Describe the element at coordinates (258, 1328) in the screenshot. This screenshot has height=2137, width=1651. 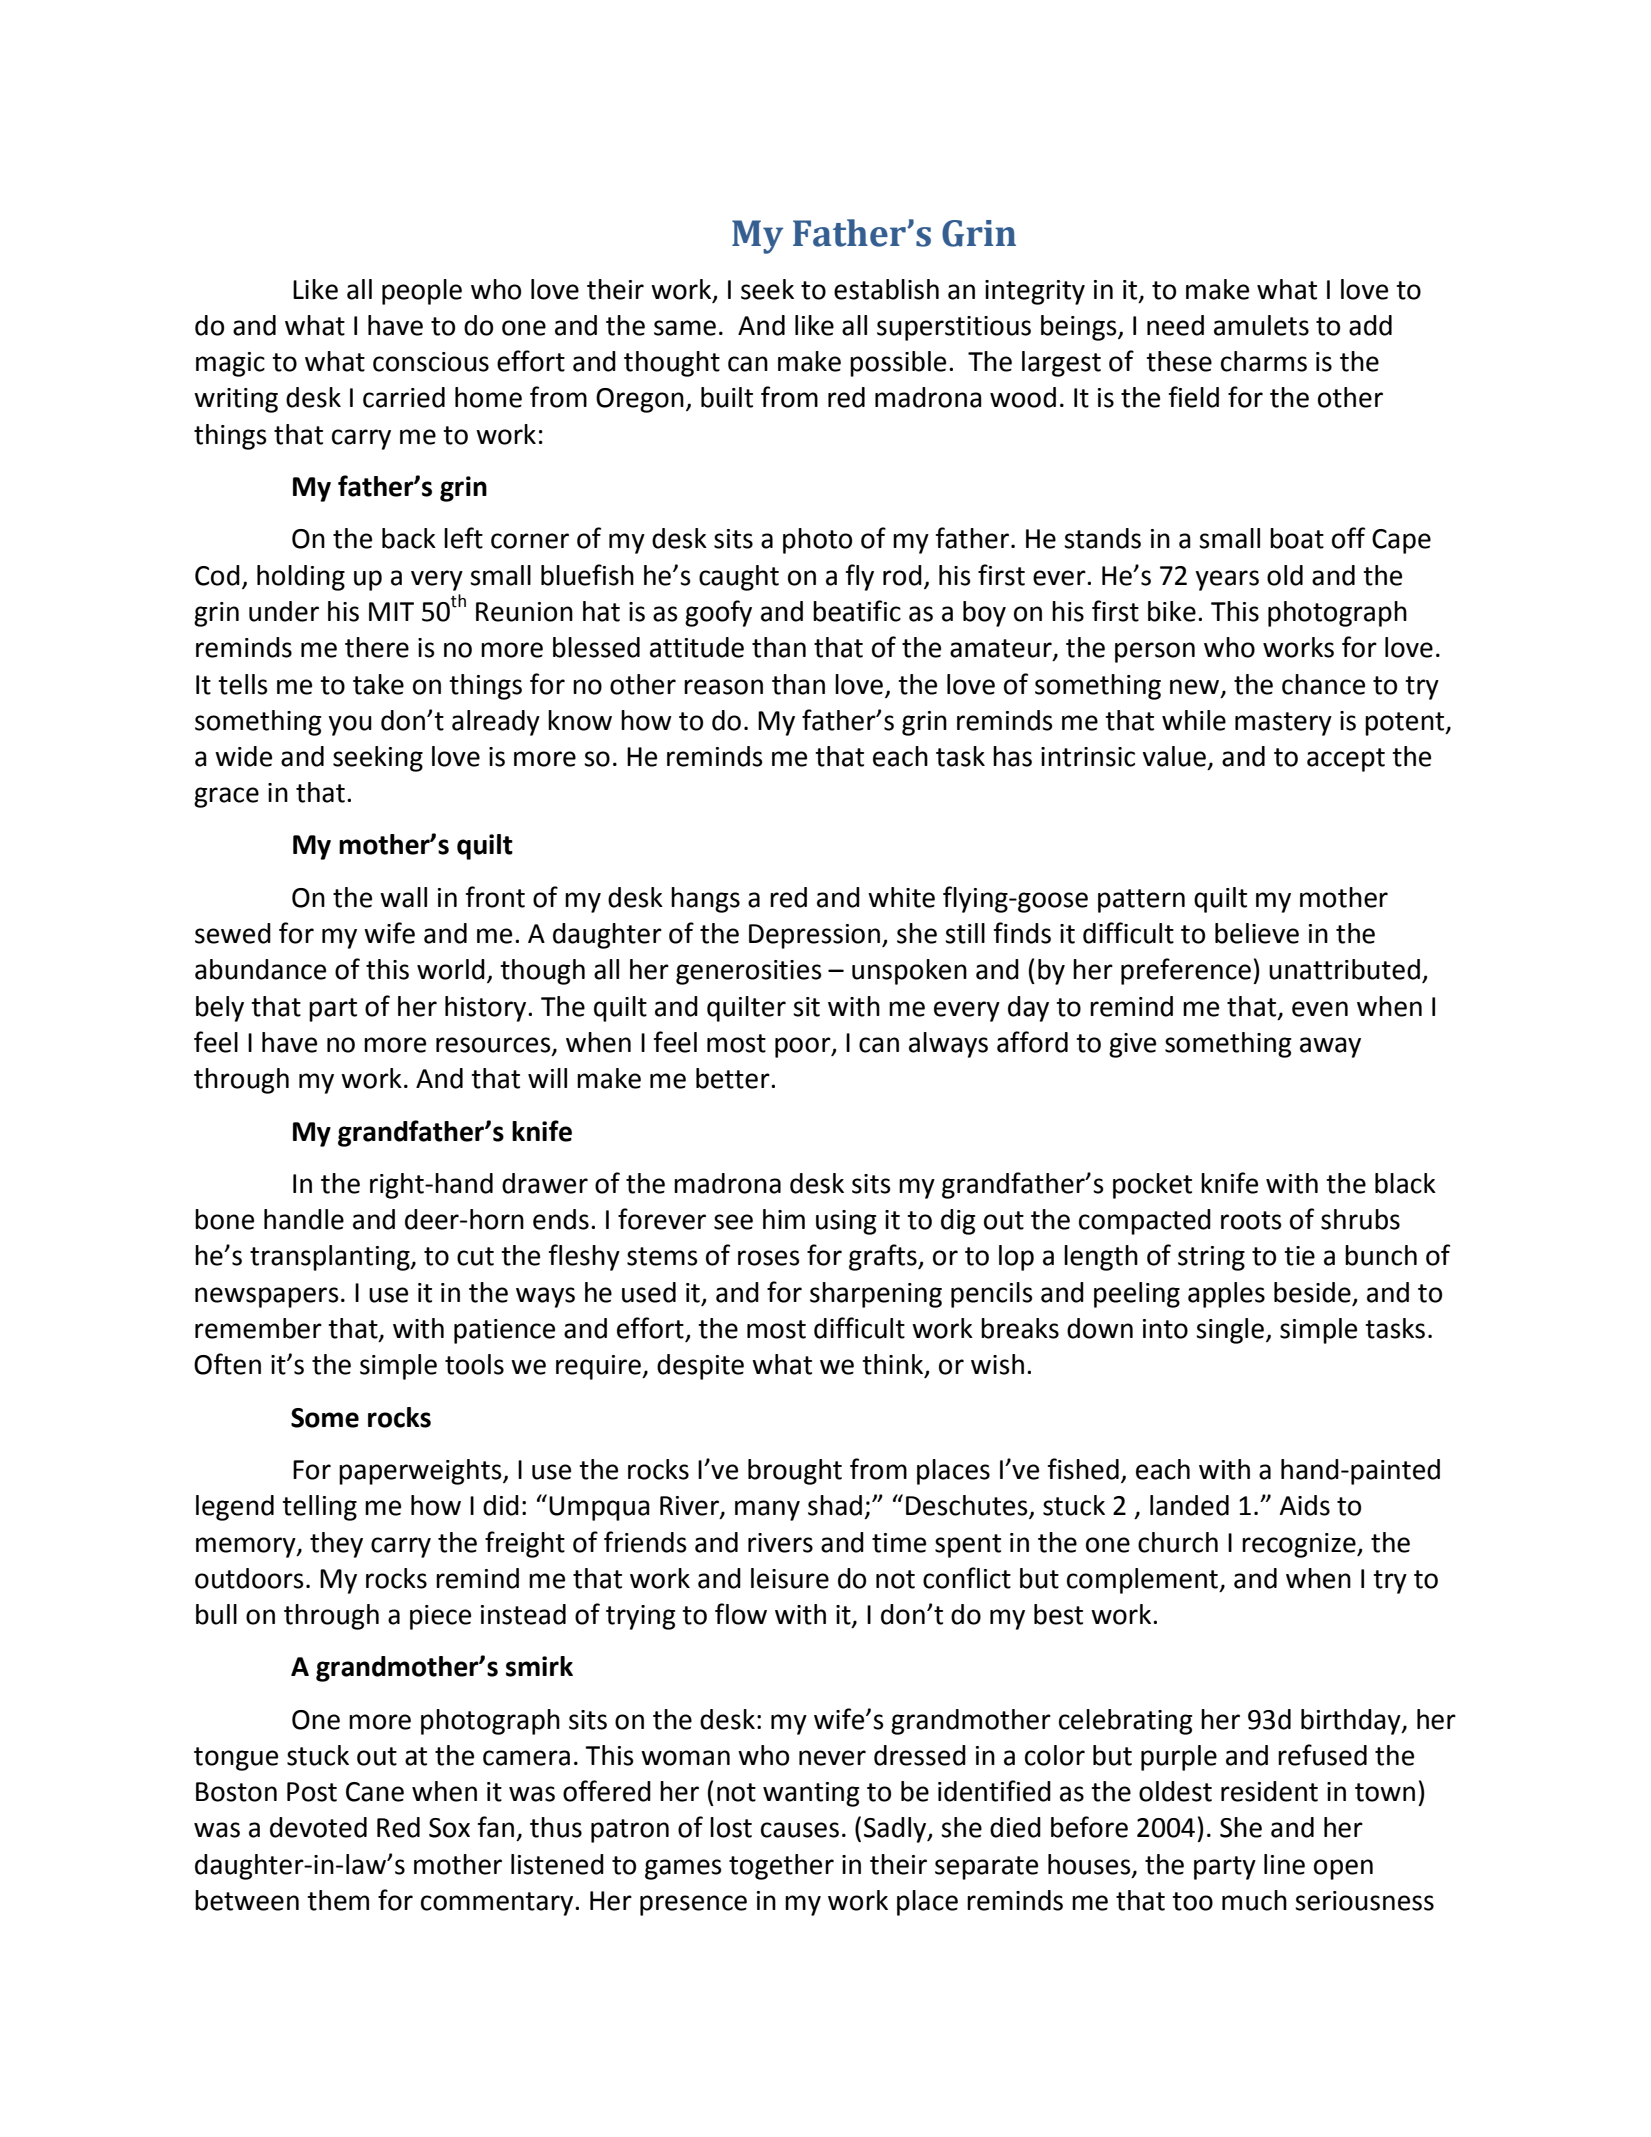
I see `remember` at that location.
